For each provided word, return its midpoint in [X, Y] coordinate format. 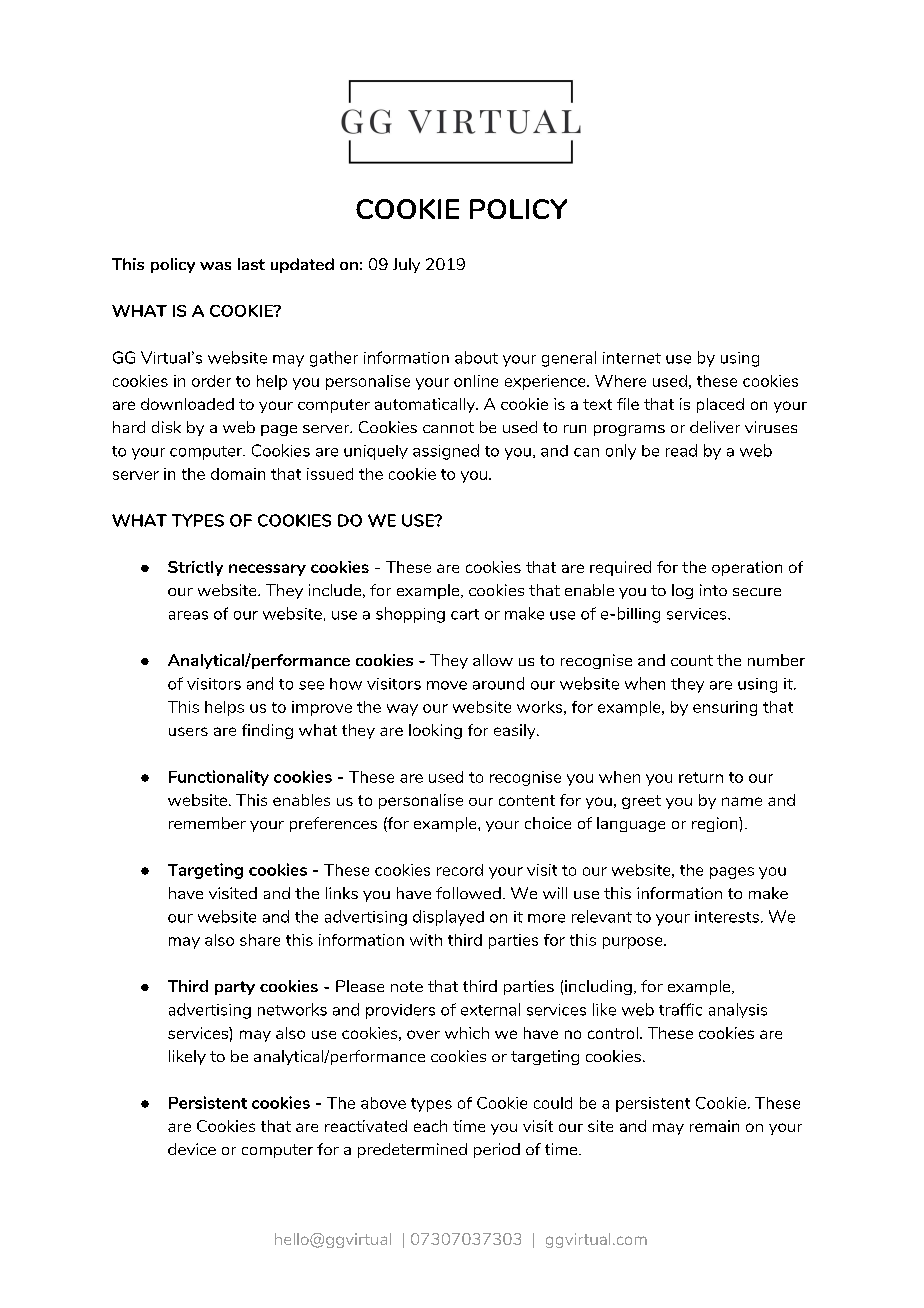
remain [714, 1126]
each [430, 1126]
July [406, 265]
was [215, 266]
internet [632, 358]
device [192, 1149]
